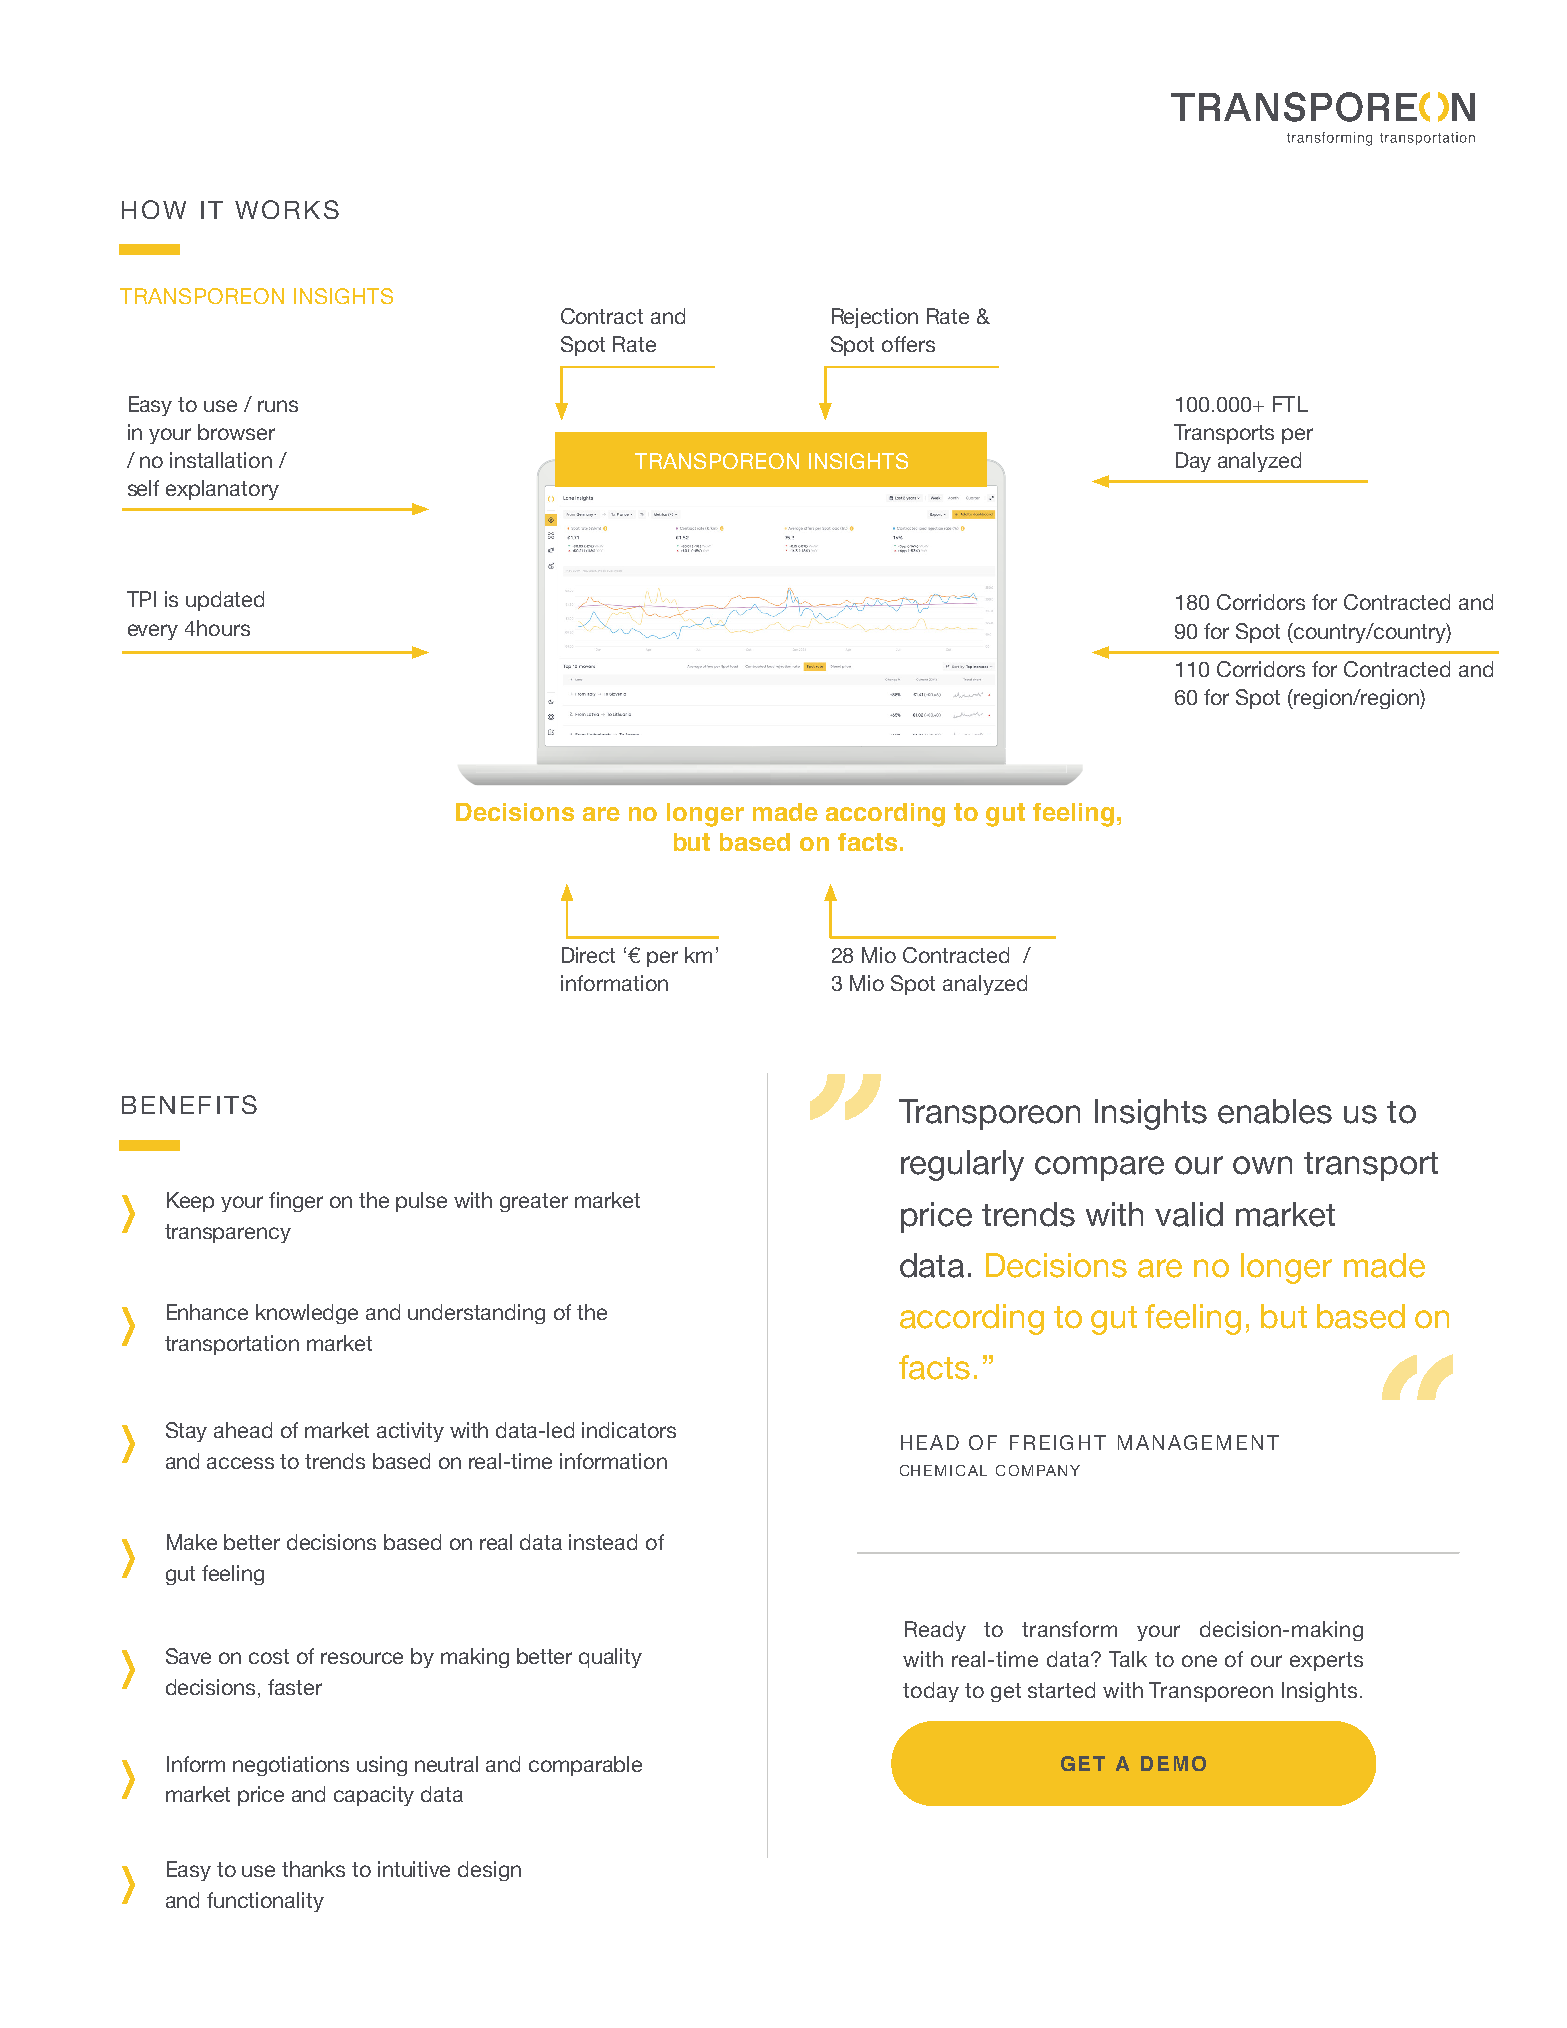 The height and width of the image is (2028, 1567). What do you see at coordinates (287, 209) in the image?
I see `WORKS` at bounding box center [287, 209].
